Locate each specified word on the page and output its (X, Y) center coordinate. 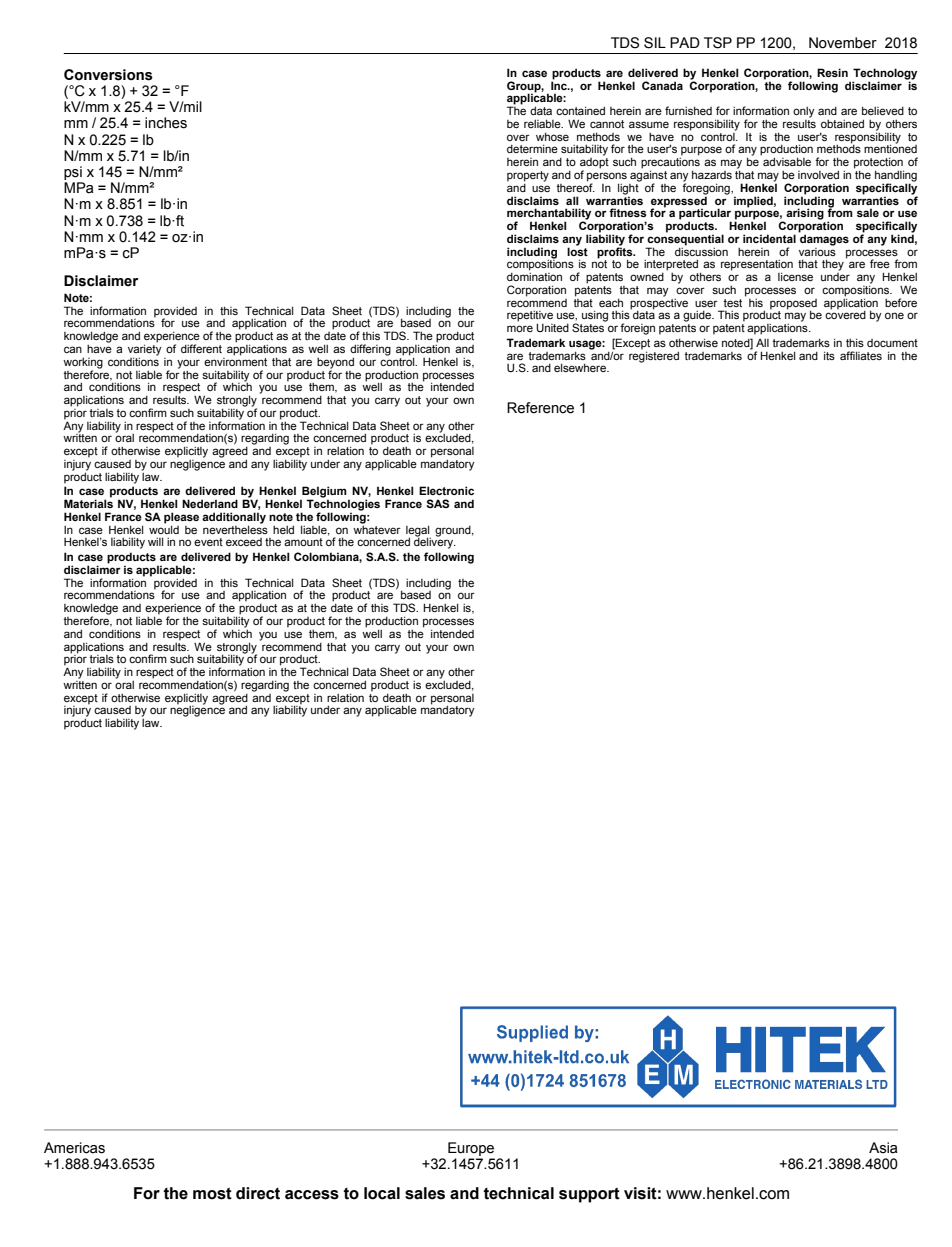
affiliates (861, 355)
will (156, 541)
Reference (540, 408)
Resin (832, 72)
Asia (883, 1148)
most (212, 1194)
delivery (435, 542)
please (181, 519)
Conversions (108, 75)
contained (580, 110)
